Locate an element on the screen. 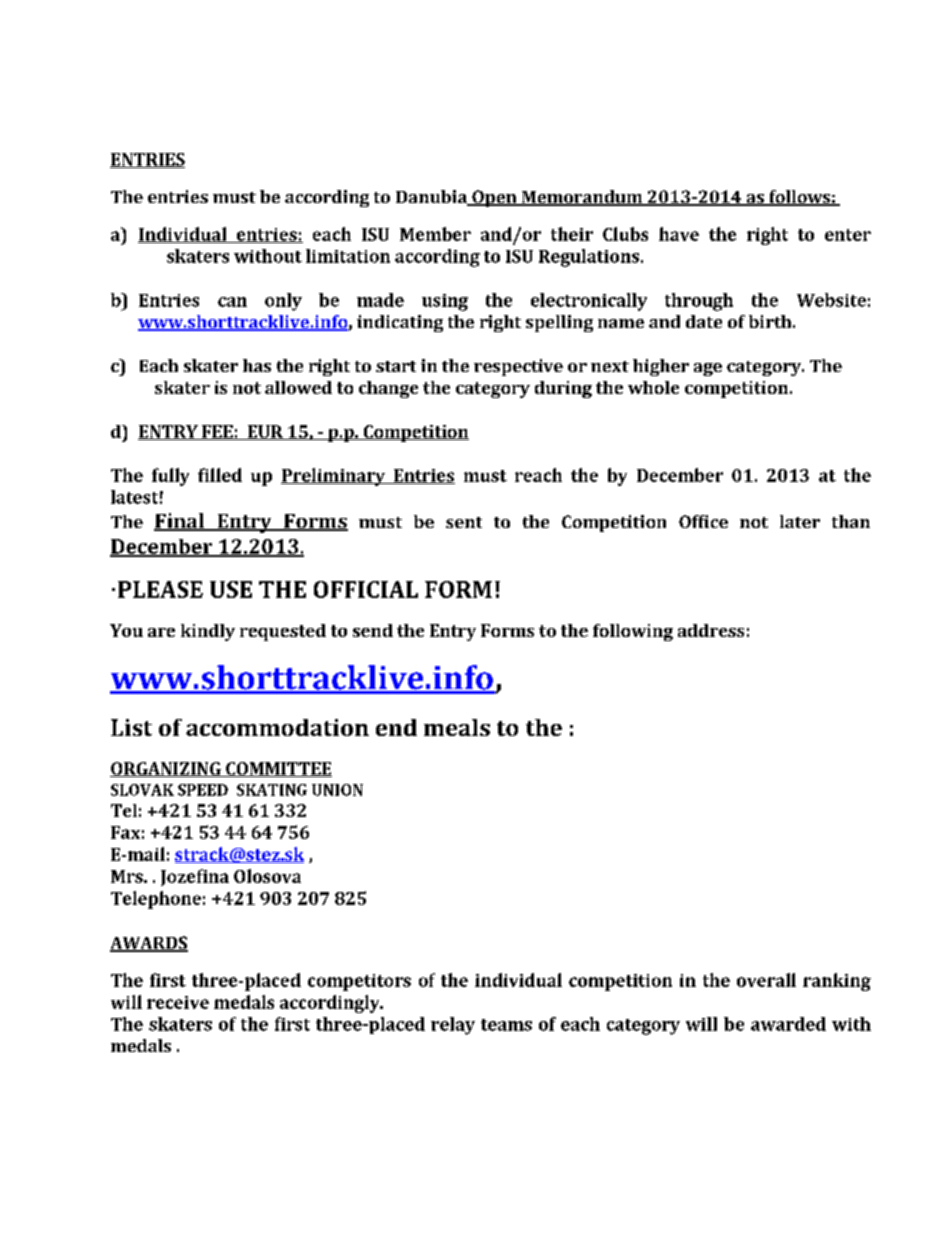  follows is located at coordinates (799, 198).
